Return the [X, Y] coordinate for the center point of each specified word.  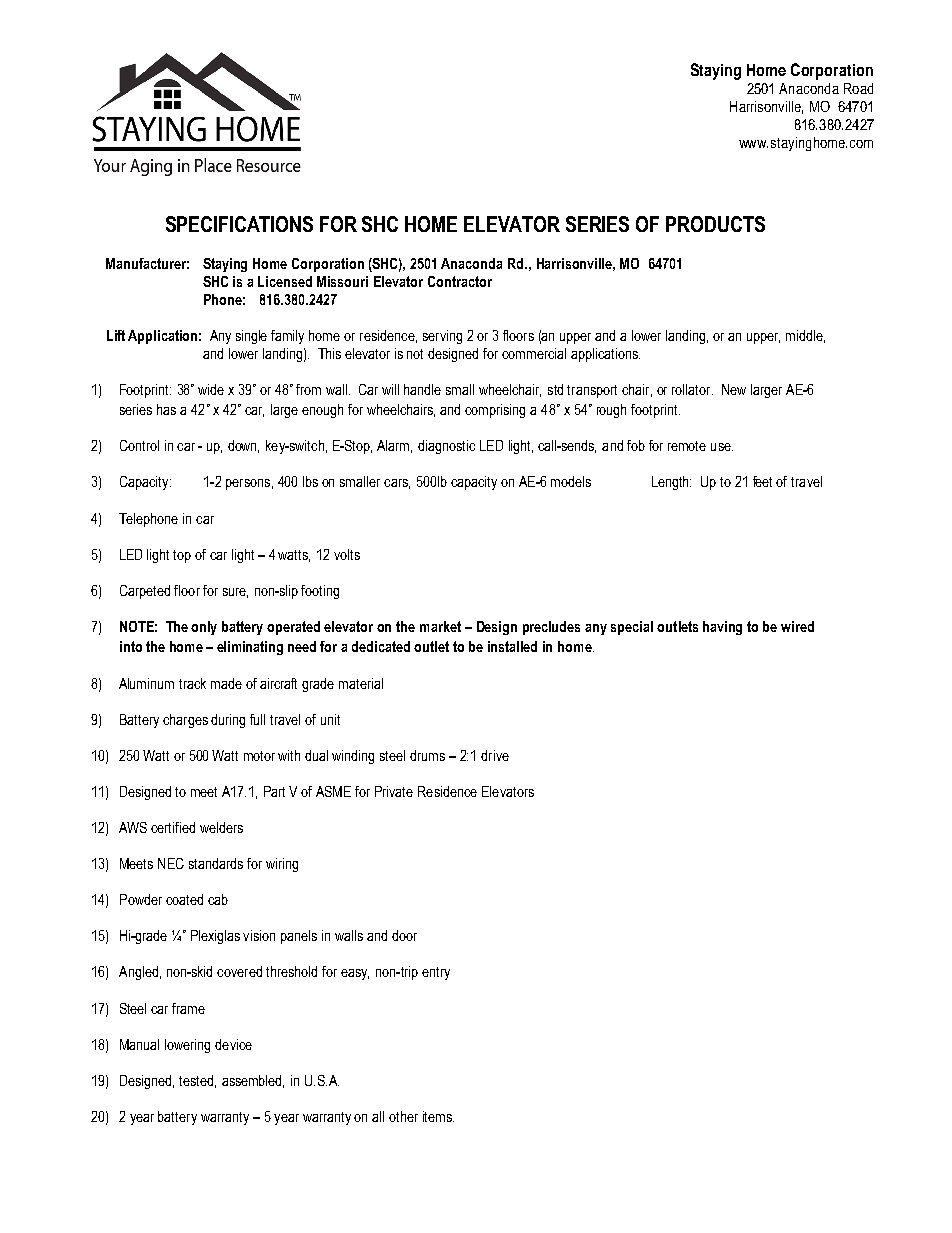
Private [394, 791]
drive [495, 755]
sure [235, 593]
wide [211, 389]
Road [858, 88]
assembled [253, 1081]
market [440, 626]
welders [221, 827]
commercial [534, 353]
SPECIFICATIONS [239, 224]
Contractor [460, 281]
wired [797, 626]
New [734, 389]
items [438, 1116]
